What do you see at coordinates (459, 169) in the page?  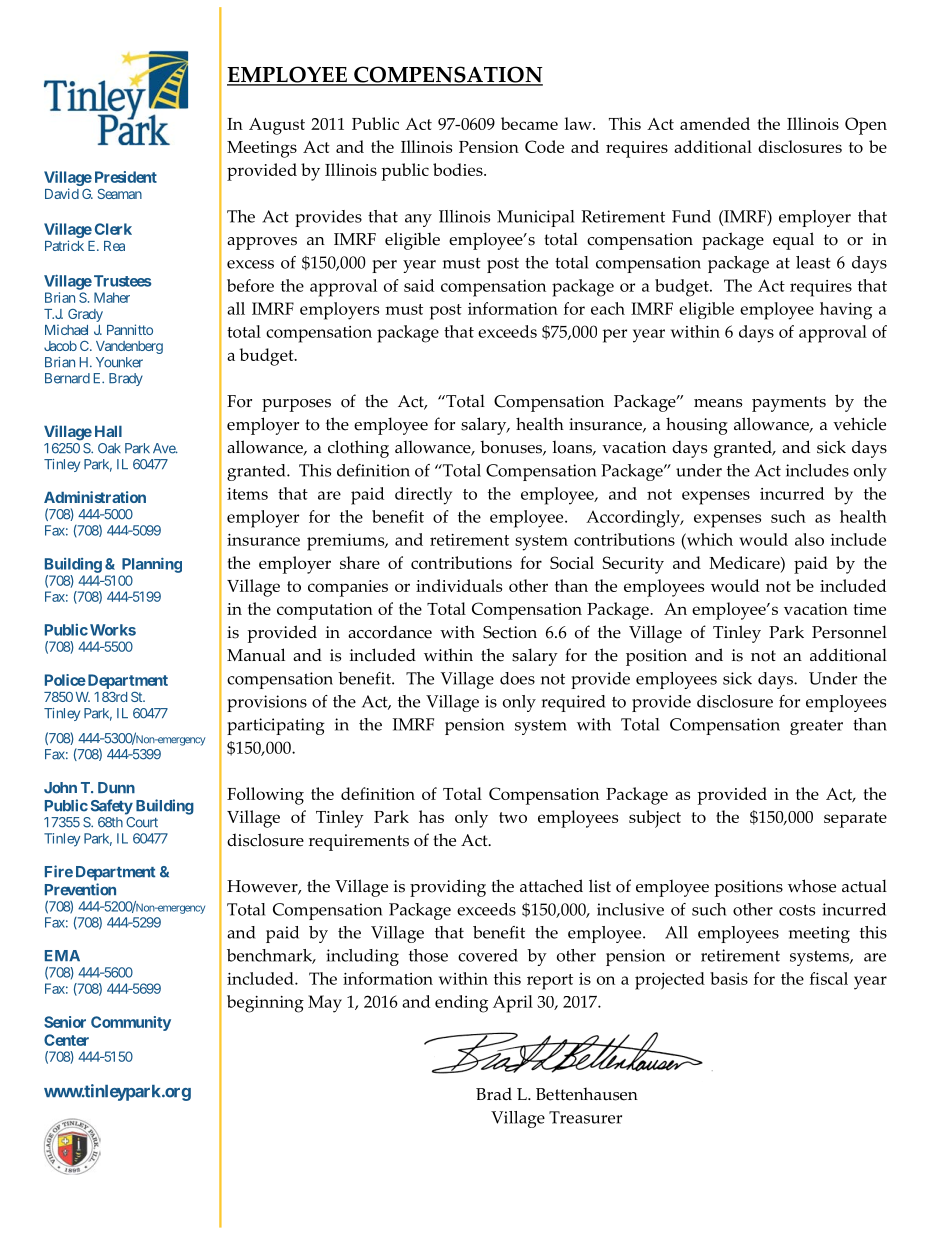 I see `bodies` at bounding box center [459, 169].
